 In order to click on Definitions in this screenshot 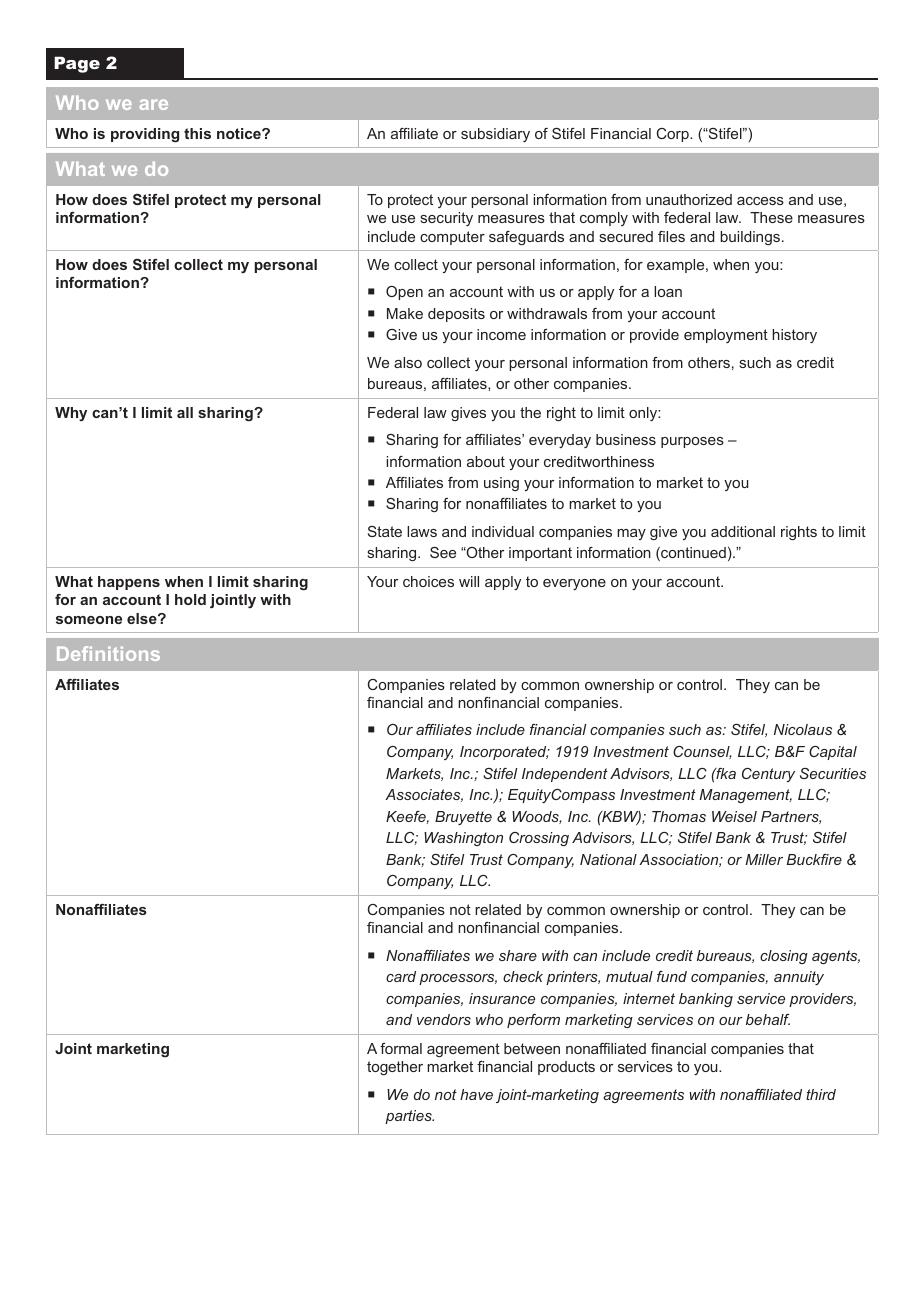, I will do `click(108, 653)`.
